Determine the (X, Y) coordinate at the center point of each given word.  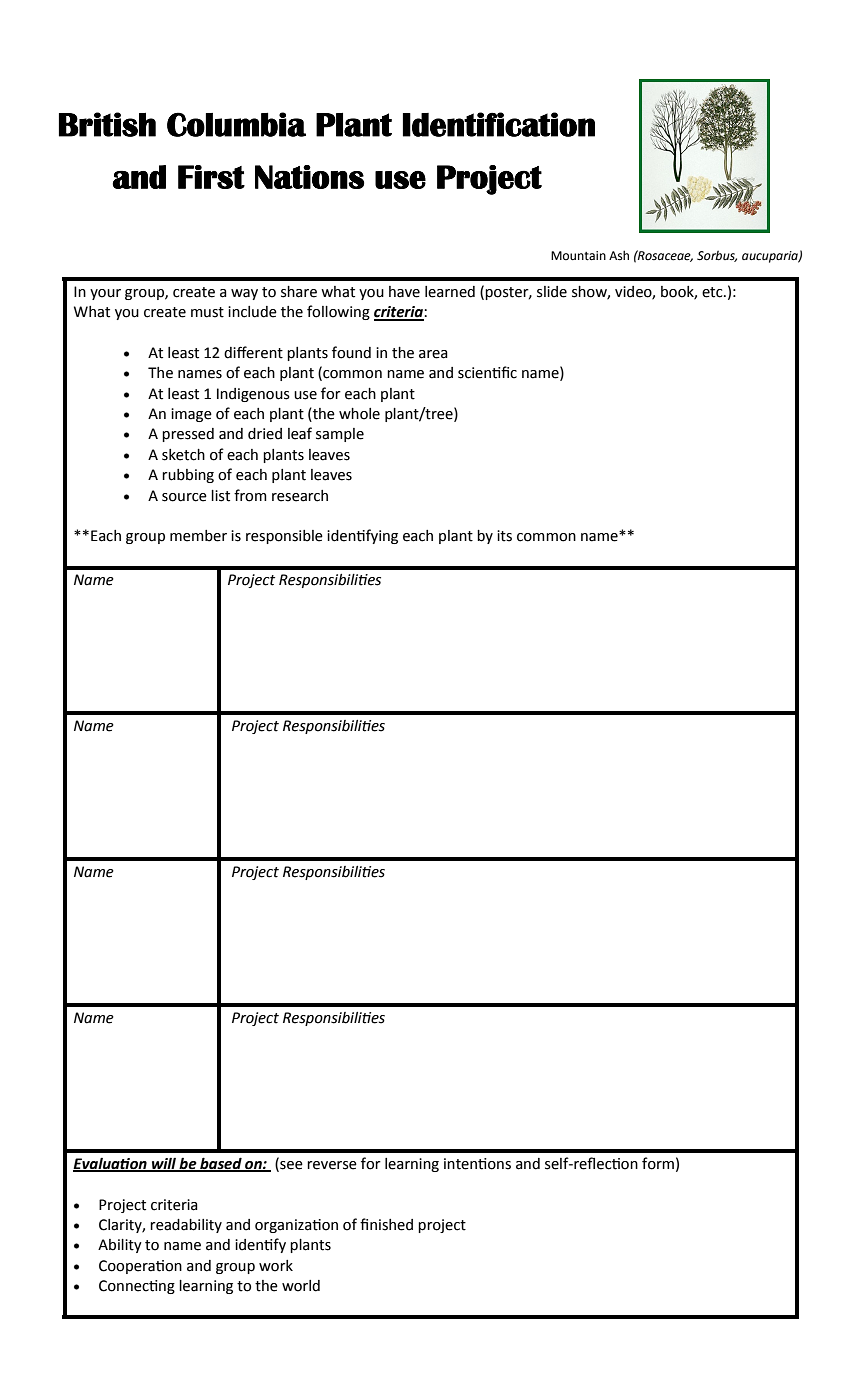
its (504, 536)
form (658, 1163)
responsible (284, 537)
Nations (309, 177)
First (211, 177)
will (164, 1165)
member (198, 536)
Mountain (578, 256)
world (301, 1286)
